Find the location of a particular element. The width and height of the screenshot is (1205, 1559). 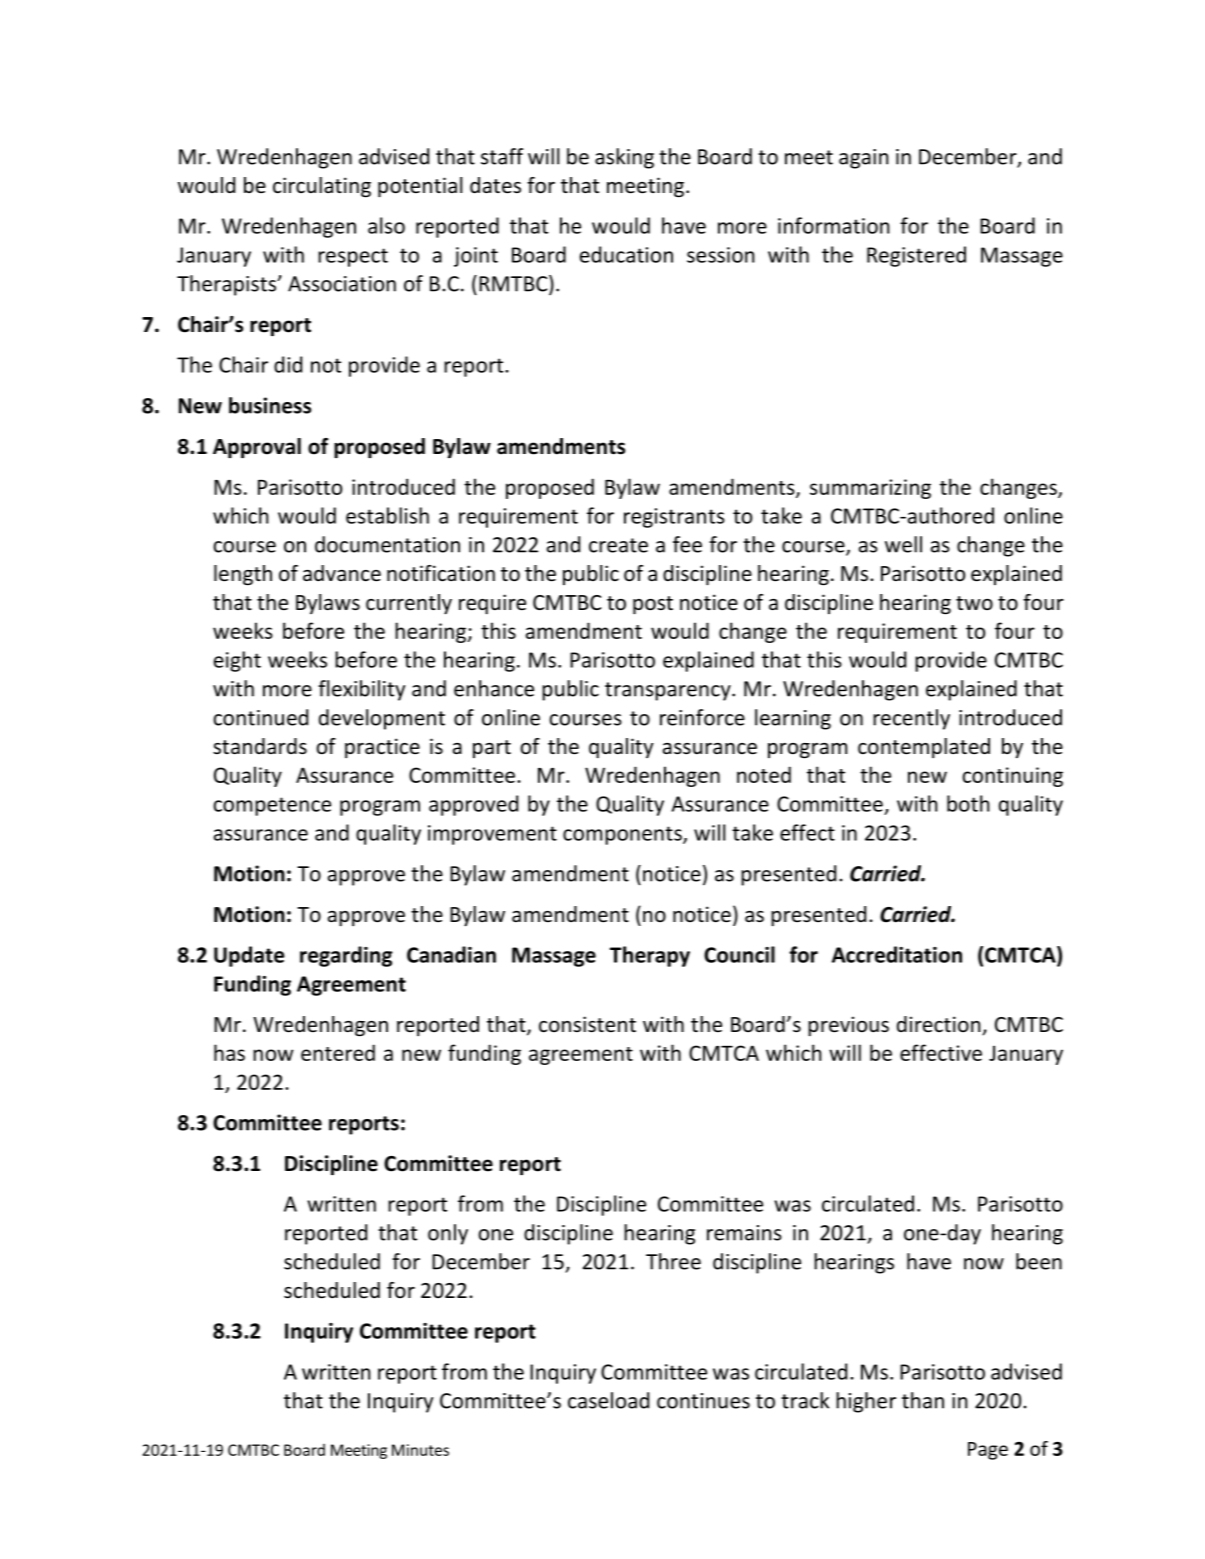

continues is located at coordinates (703, 1401).
